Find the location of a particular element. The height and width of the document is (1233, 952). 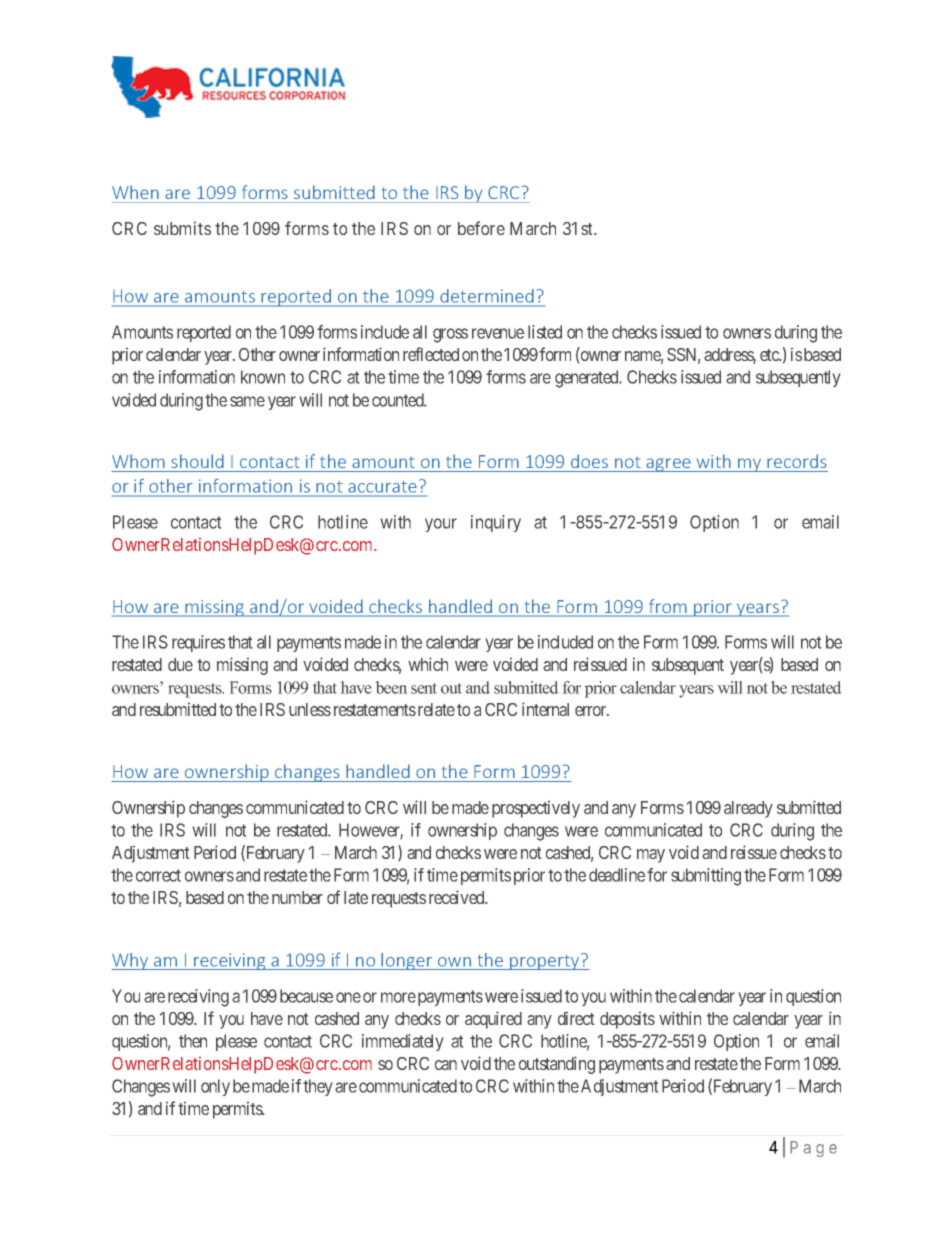

submits is located at coordinates (182, 228).
